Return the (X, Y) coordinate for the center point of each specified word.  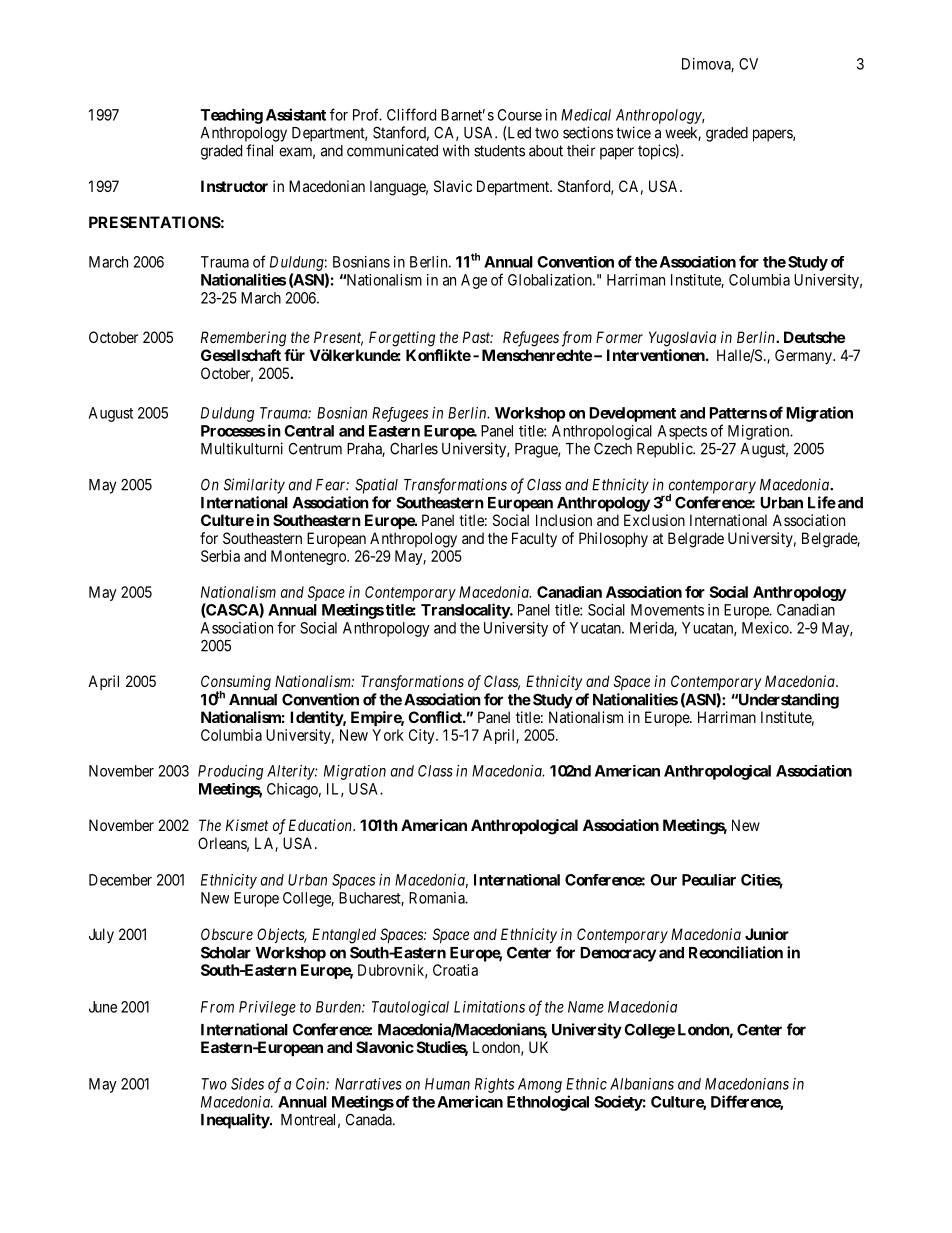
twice (633, 132)
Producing (230, 772)
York (388, 735)
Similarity (254, 486)
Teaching (232, 116)
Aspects (682, 432)
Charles (414, 449)
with (456, 150)
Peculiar (709, 880)
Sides (247, 1084)
